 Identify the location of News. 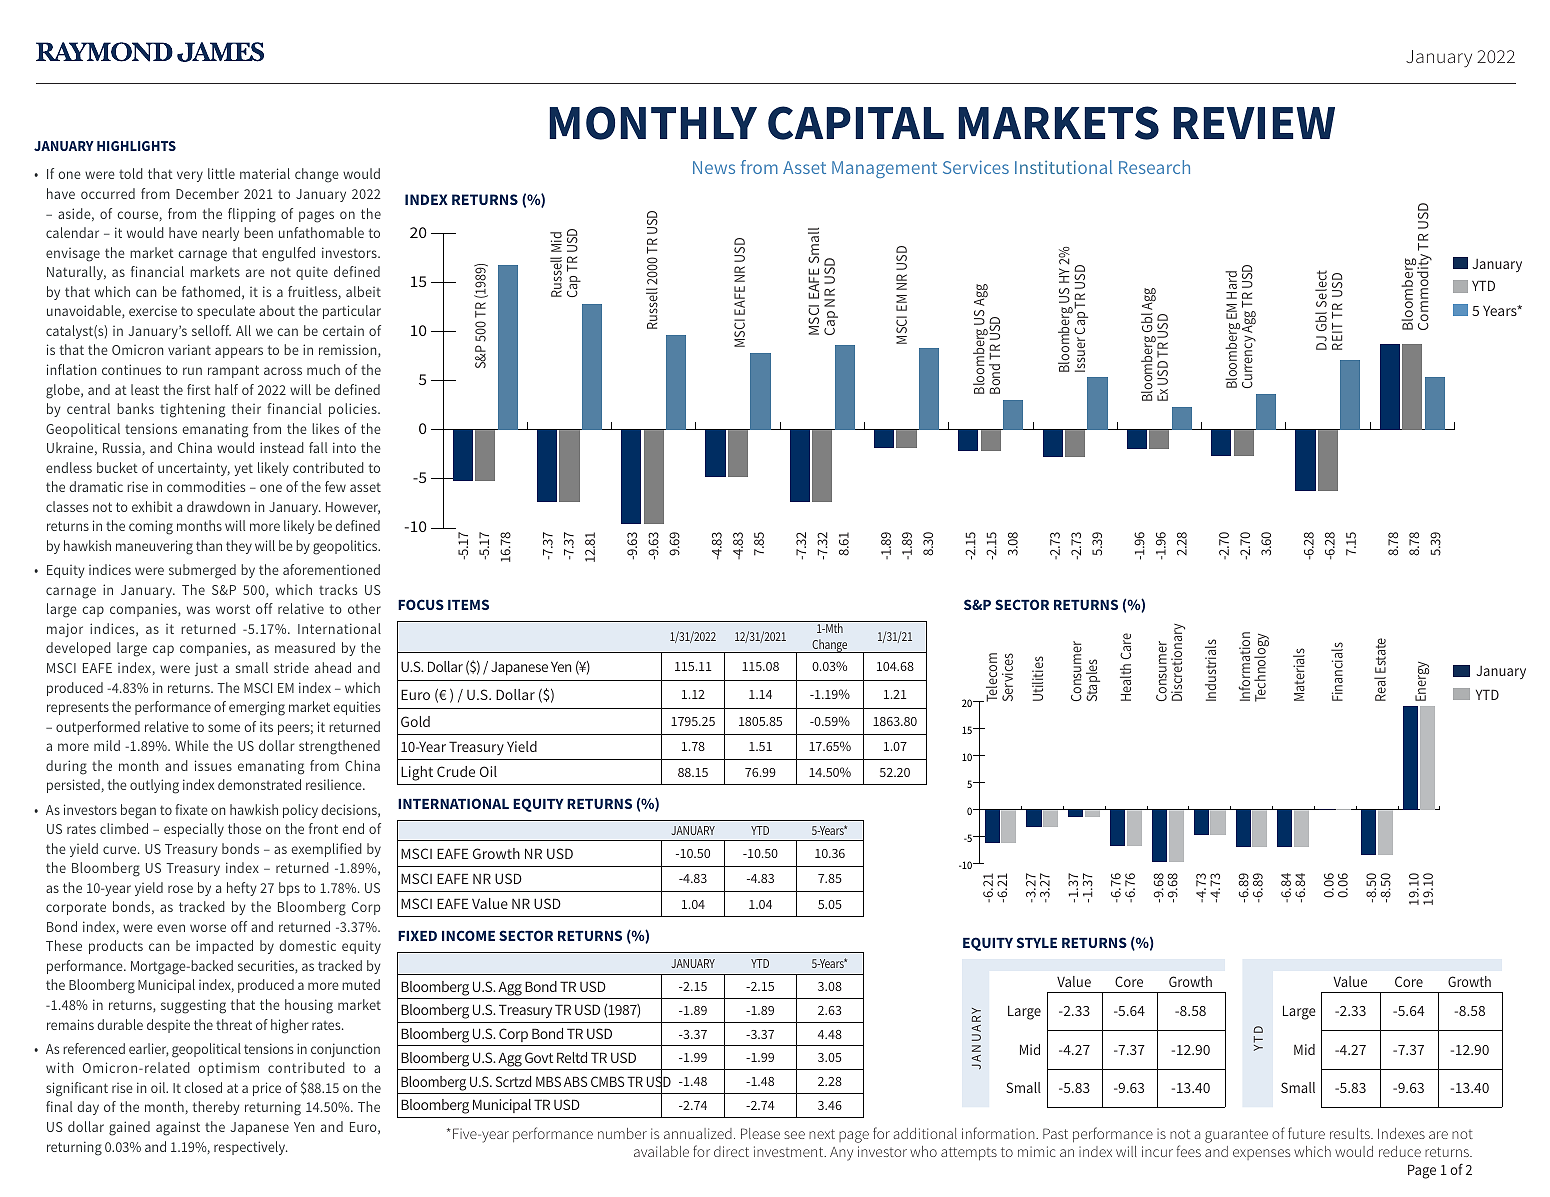
(714, 167).
